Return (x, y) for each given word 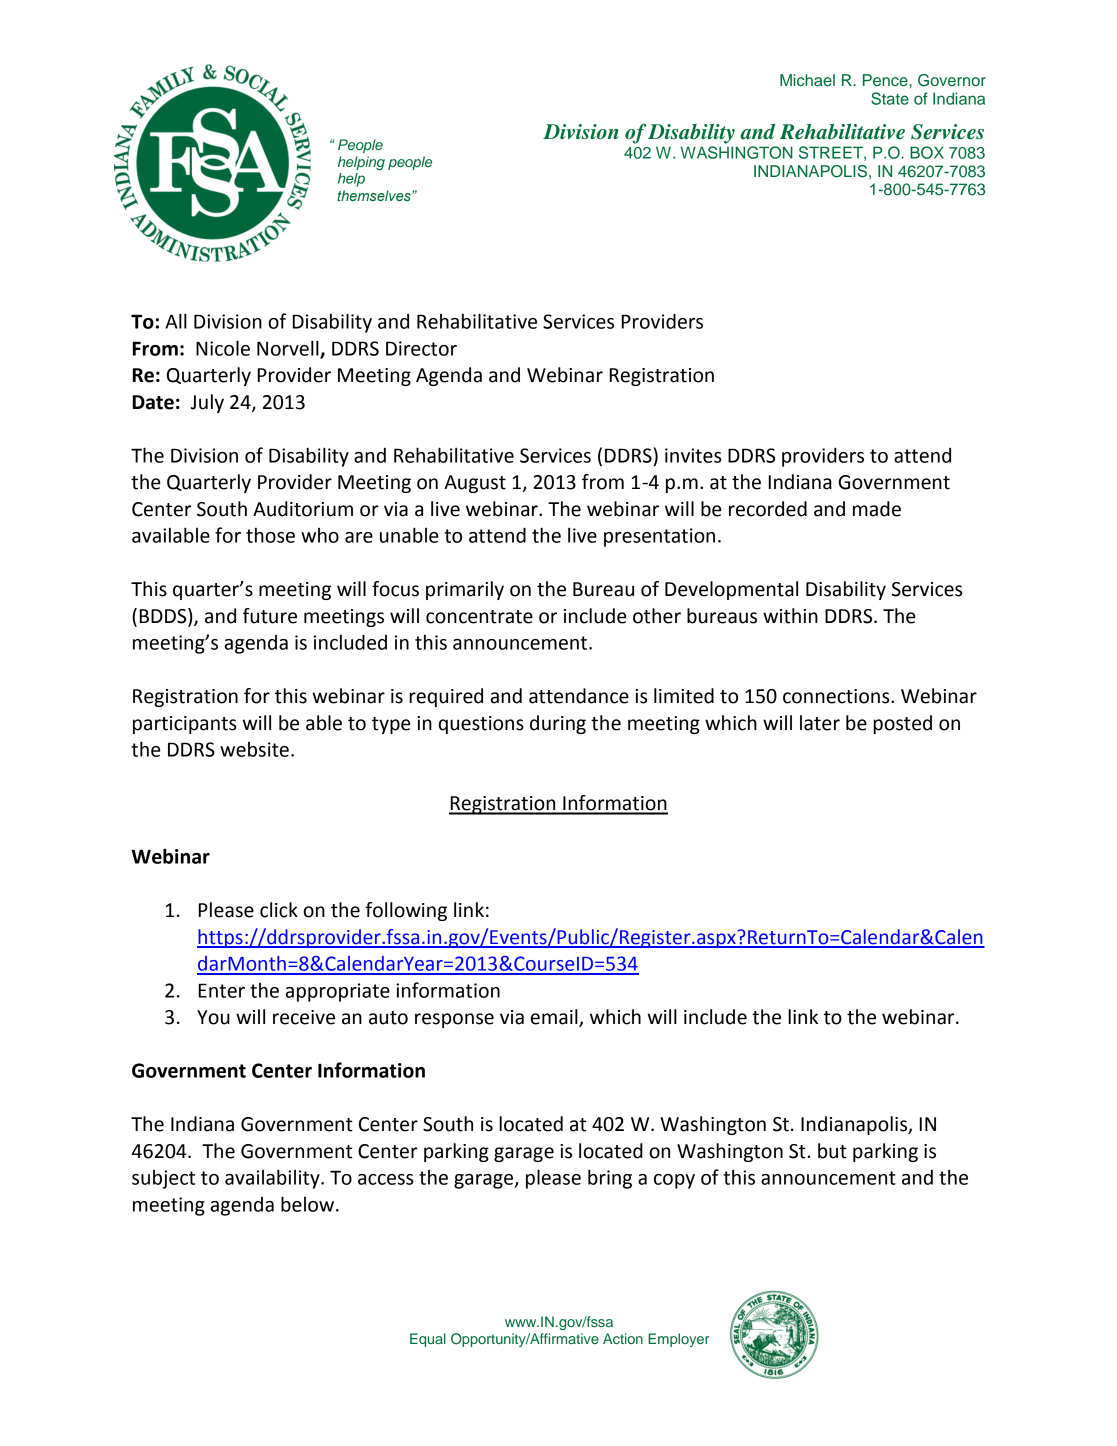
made (877, 509)
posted (902, 724)
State (890, 98)
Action (623, 1338)
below (309, 1204)
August (475, 484)
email (555, 1018)
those (270, 535)
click (279, 910)
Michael (807, 80)
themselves (375, 195)
